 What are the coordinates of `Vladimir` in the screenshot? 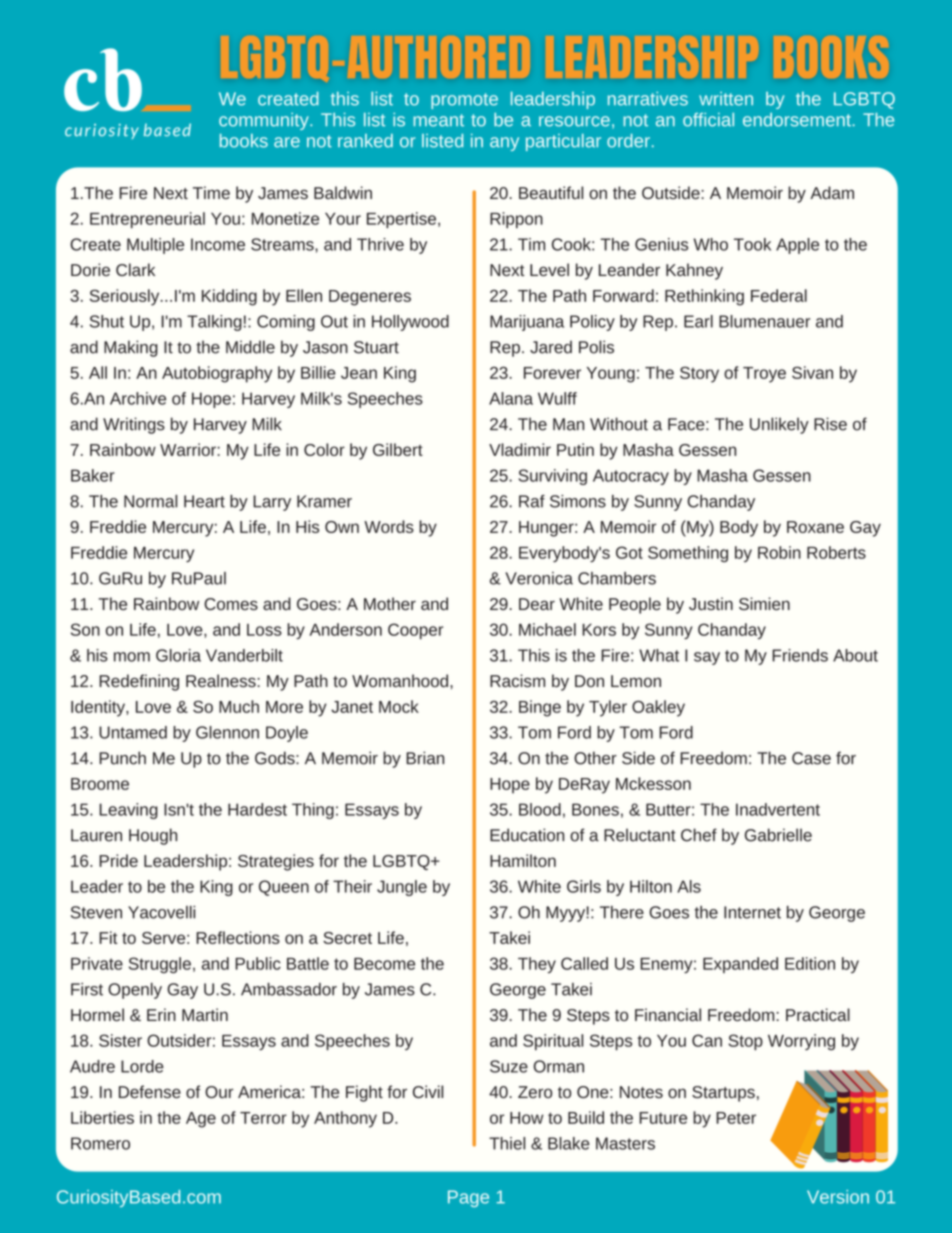 It's located at (520, 449).
